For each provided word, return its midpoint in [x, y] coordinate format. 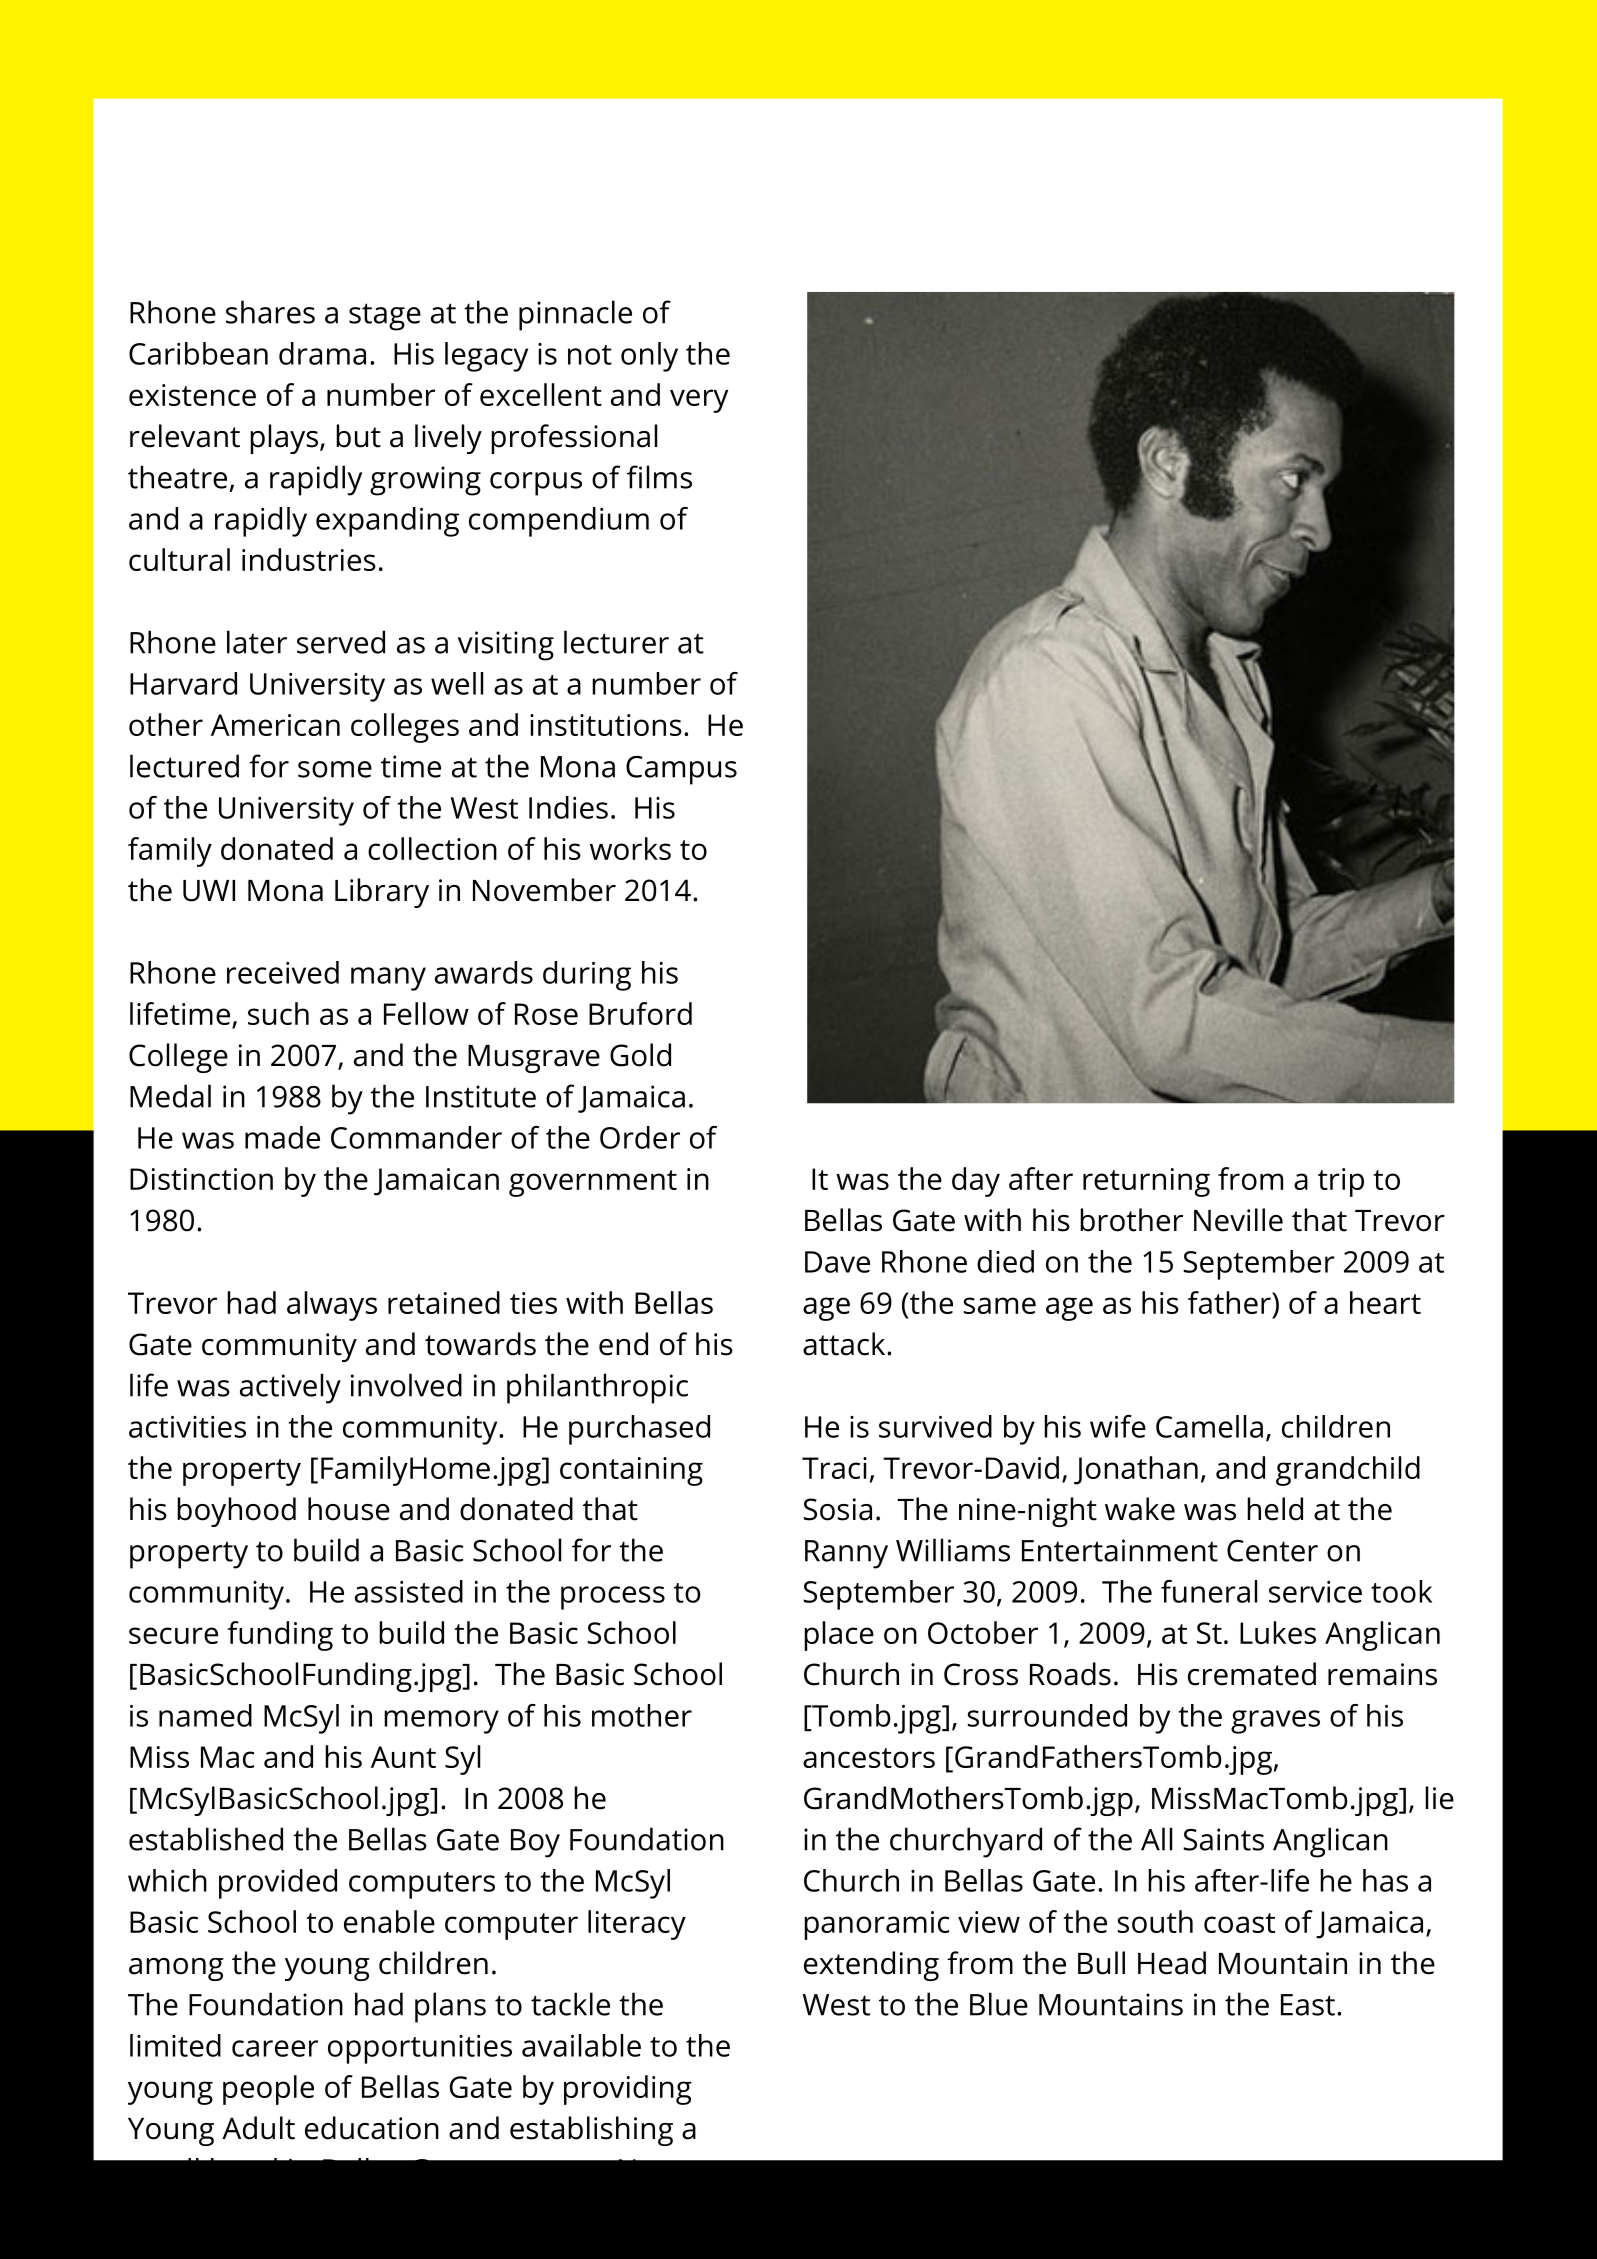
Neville [1238, 1220]
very [699, 401]
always [332, 1306]
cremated [1252, 1674]
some [335, 769]
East [1308, 2005]
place [839, 1636]
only [649, 357]
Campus [681, 770]
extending [871, 1966]
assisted [409, 1591]
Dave [837, 1262]
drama [322, 353]
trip [1341, 1182]
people [268, 2090]
